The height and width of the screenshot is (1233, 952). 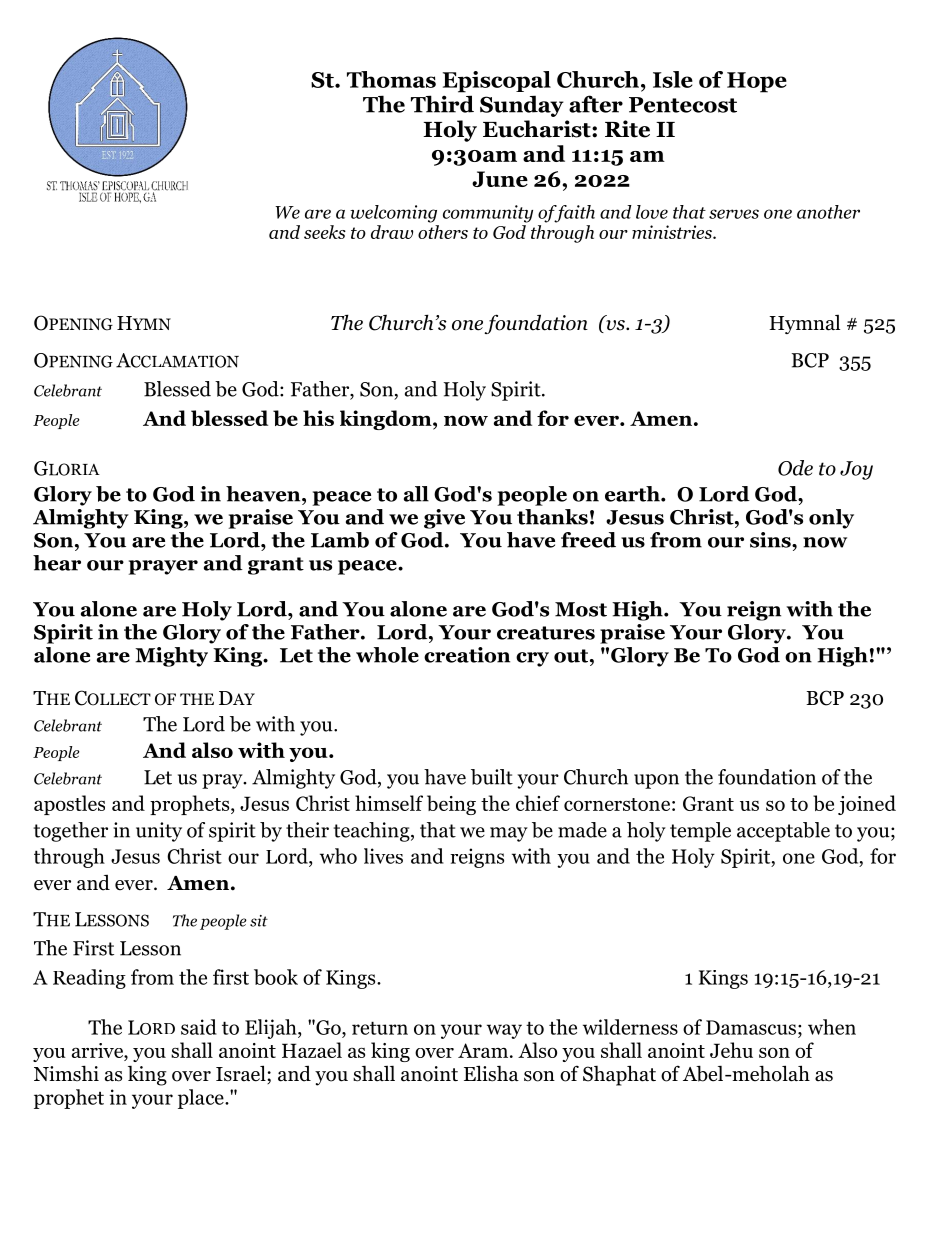 I want to click on creation, so click(x=467, y=655).
